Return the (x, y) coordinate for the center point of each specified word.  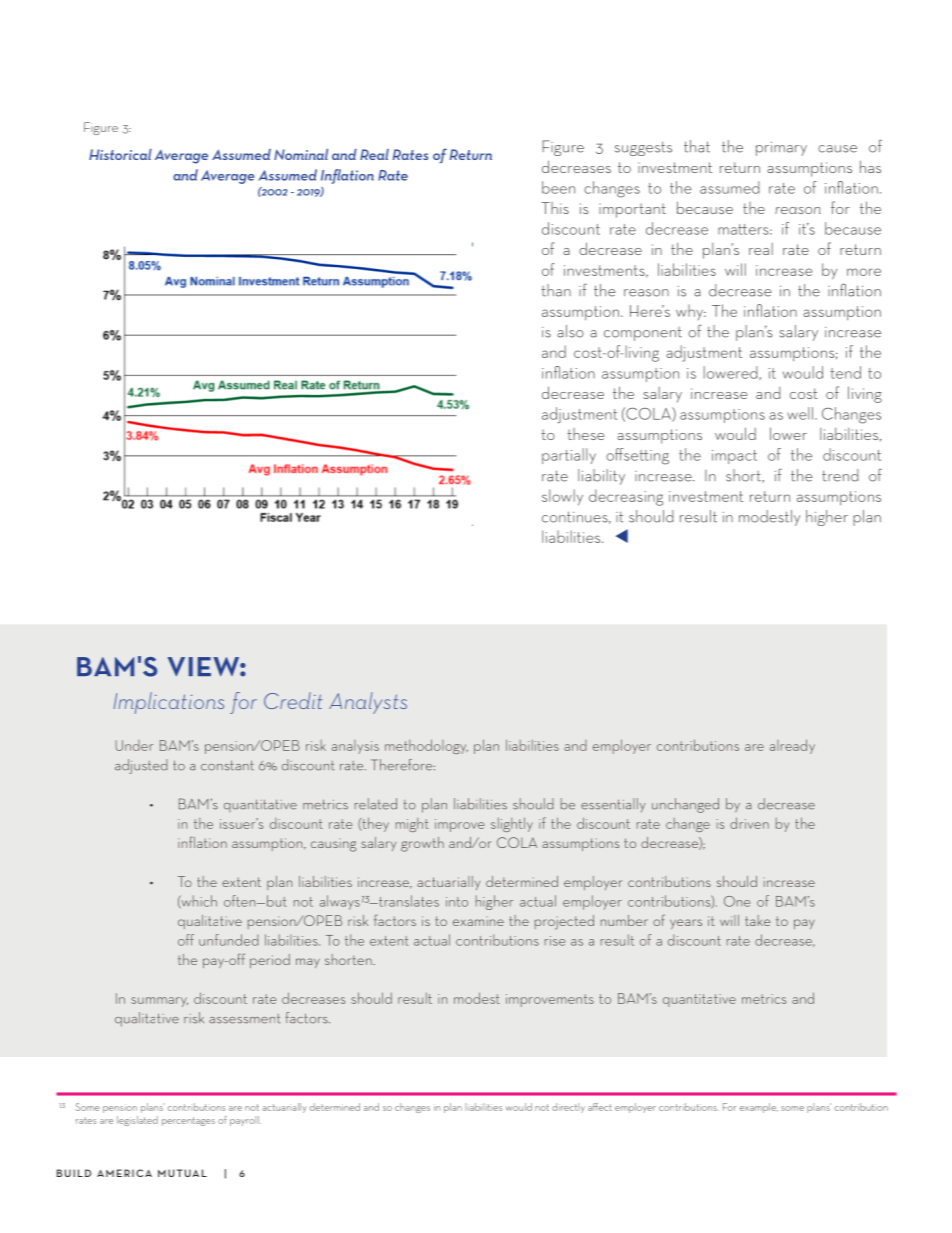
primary (781, 149)
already (792, 746)
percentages (188, 1121)
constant (227, 765)
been (558, 187)
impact (734, 457)
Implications (169, 703)
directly (568, 1108)
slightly (512, 824)
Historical (120, 154)
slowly (562, 497)
